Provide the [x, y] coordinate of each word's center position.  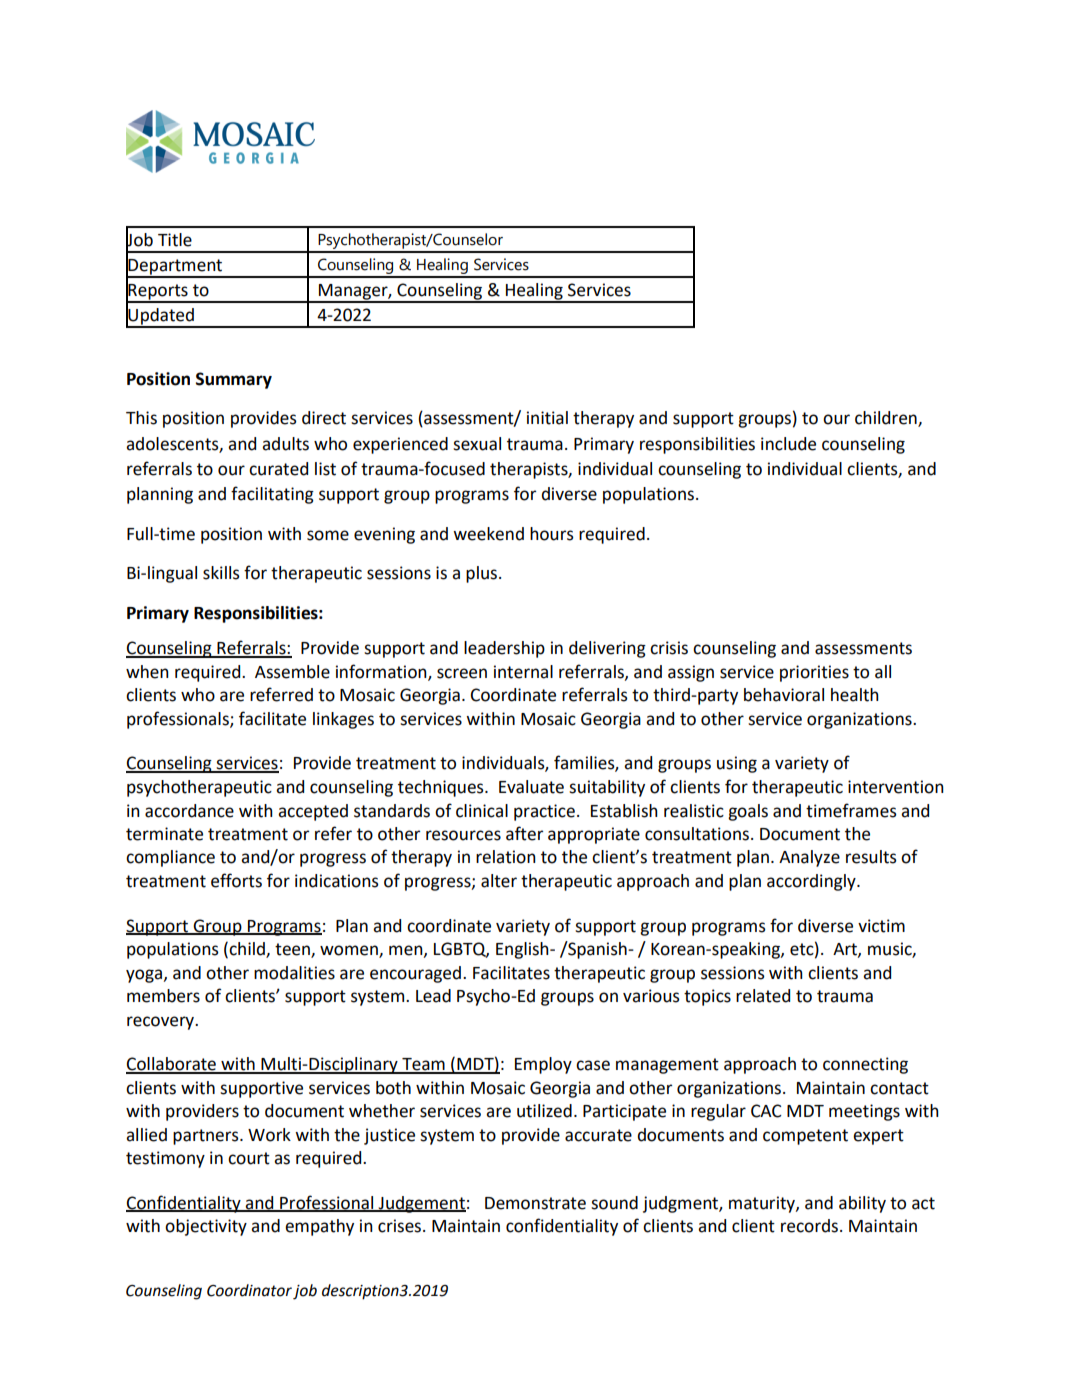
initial [547, 418]
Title [175, 240]
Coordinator [249, 1290]
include [788, 444]
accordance [189, 811]
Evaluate [531, 787]
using [737, 764]
